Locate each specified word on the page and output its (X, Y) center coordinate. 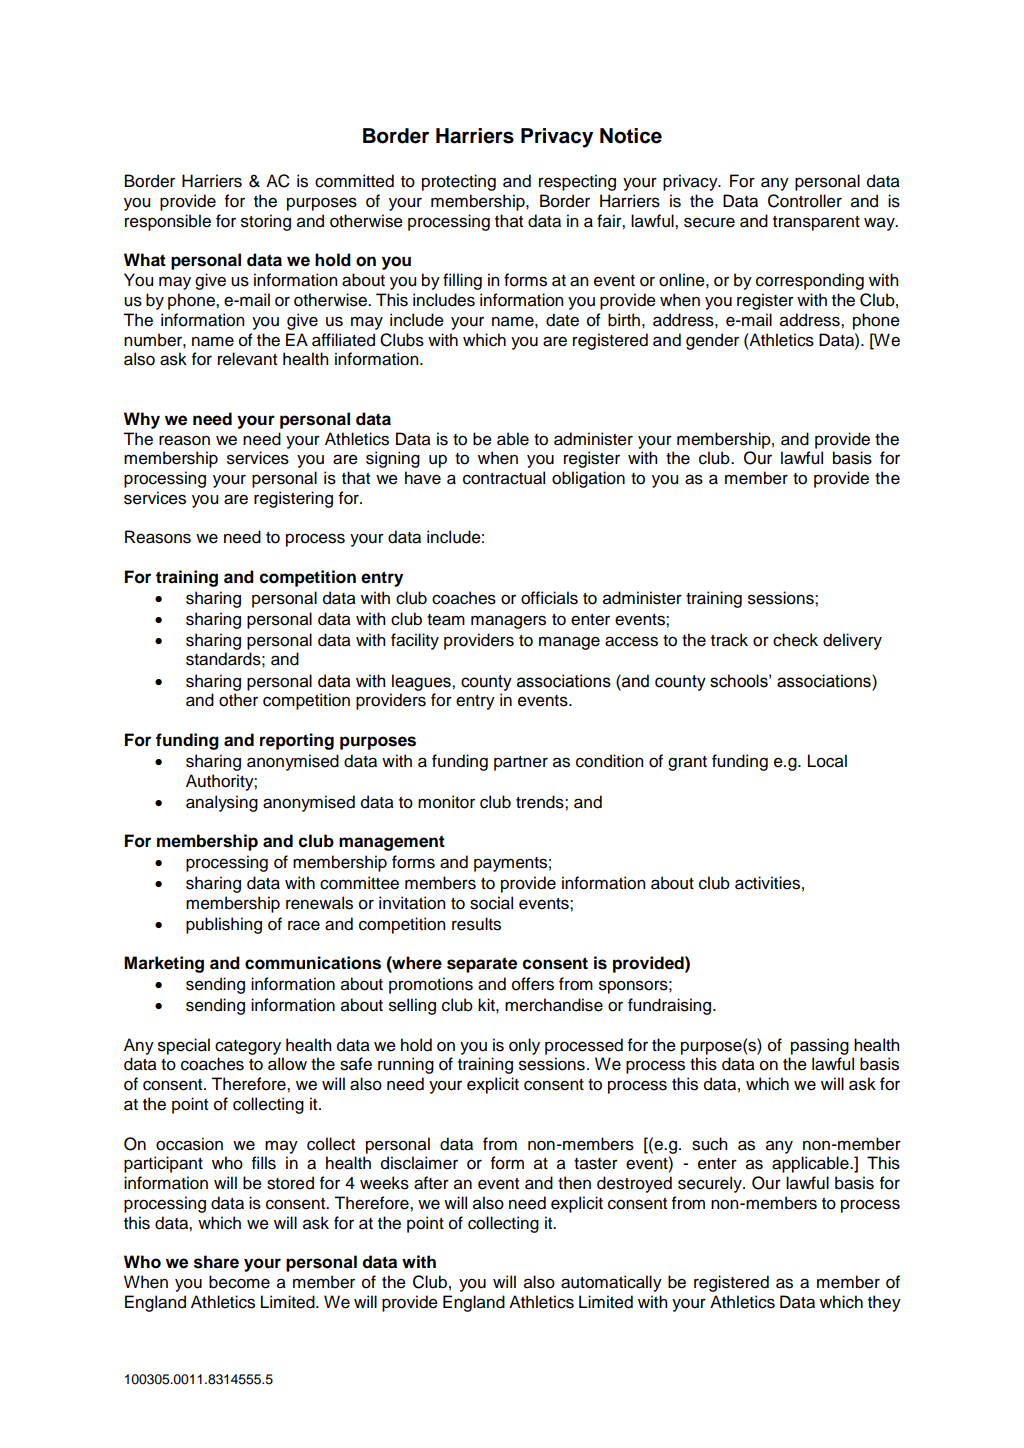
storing (266, 222)
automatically (611, 1283)
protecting (459, 182)
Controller (805, 201)
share (216, 1262)
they (884, 1303)
